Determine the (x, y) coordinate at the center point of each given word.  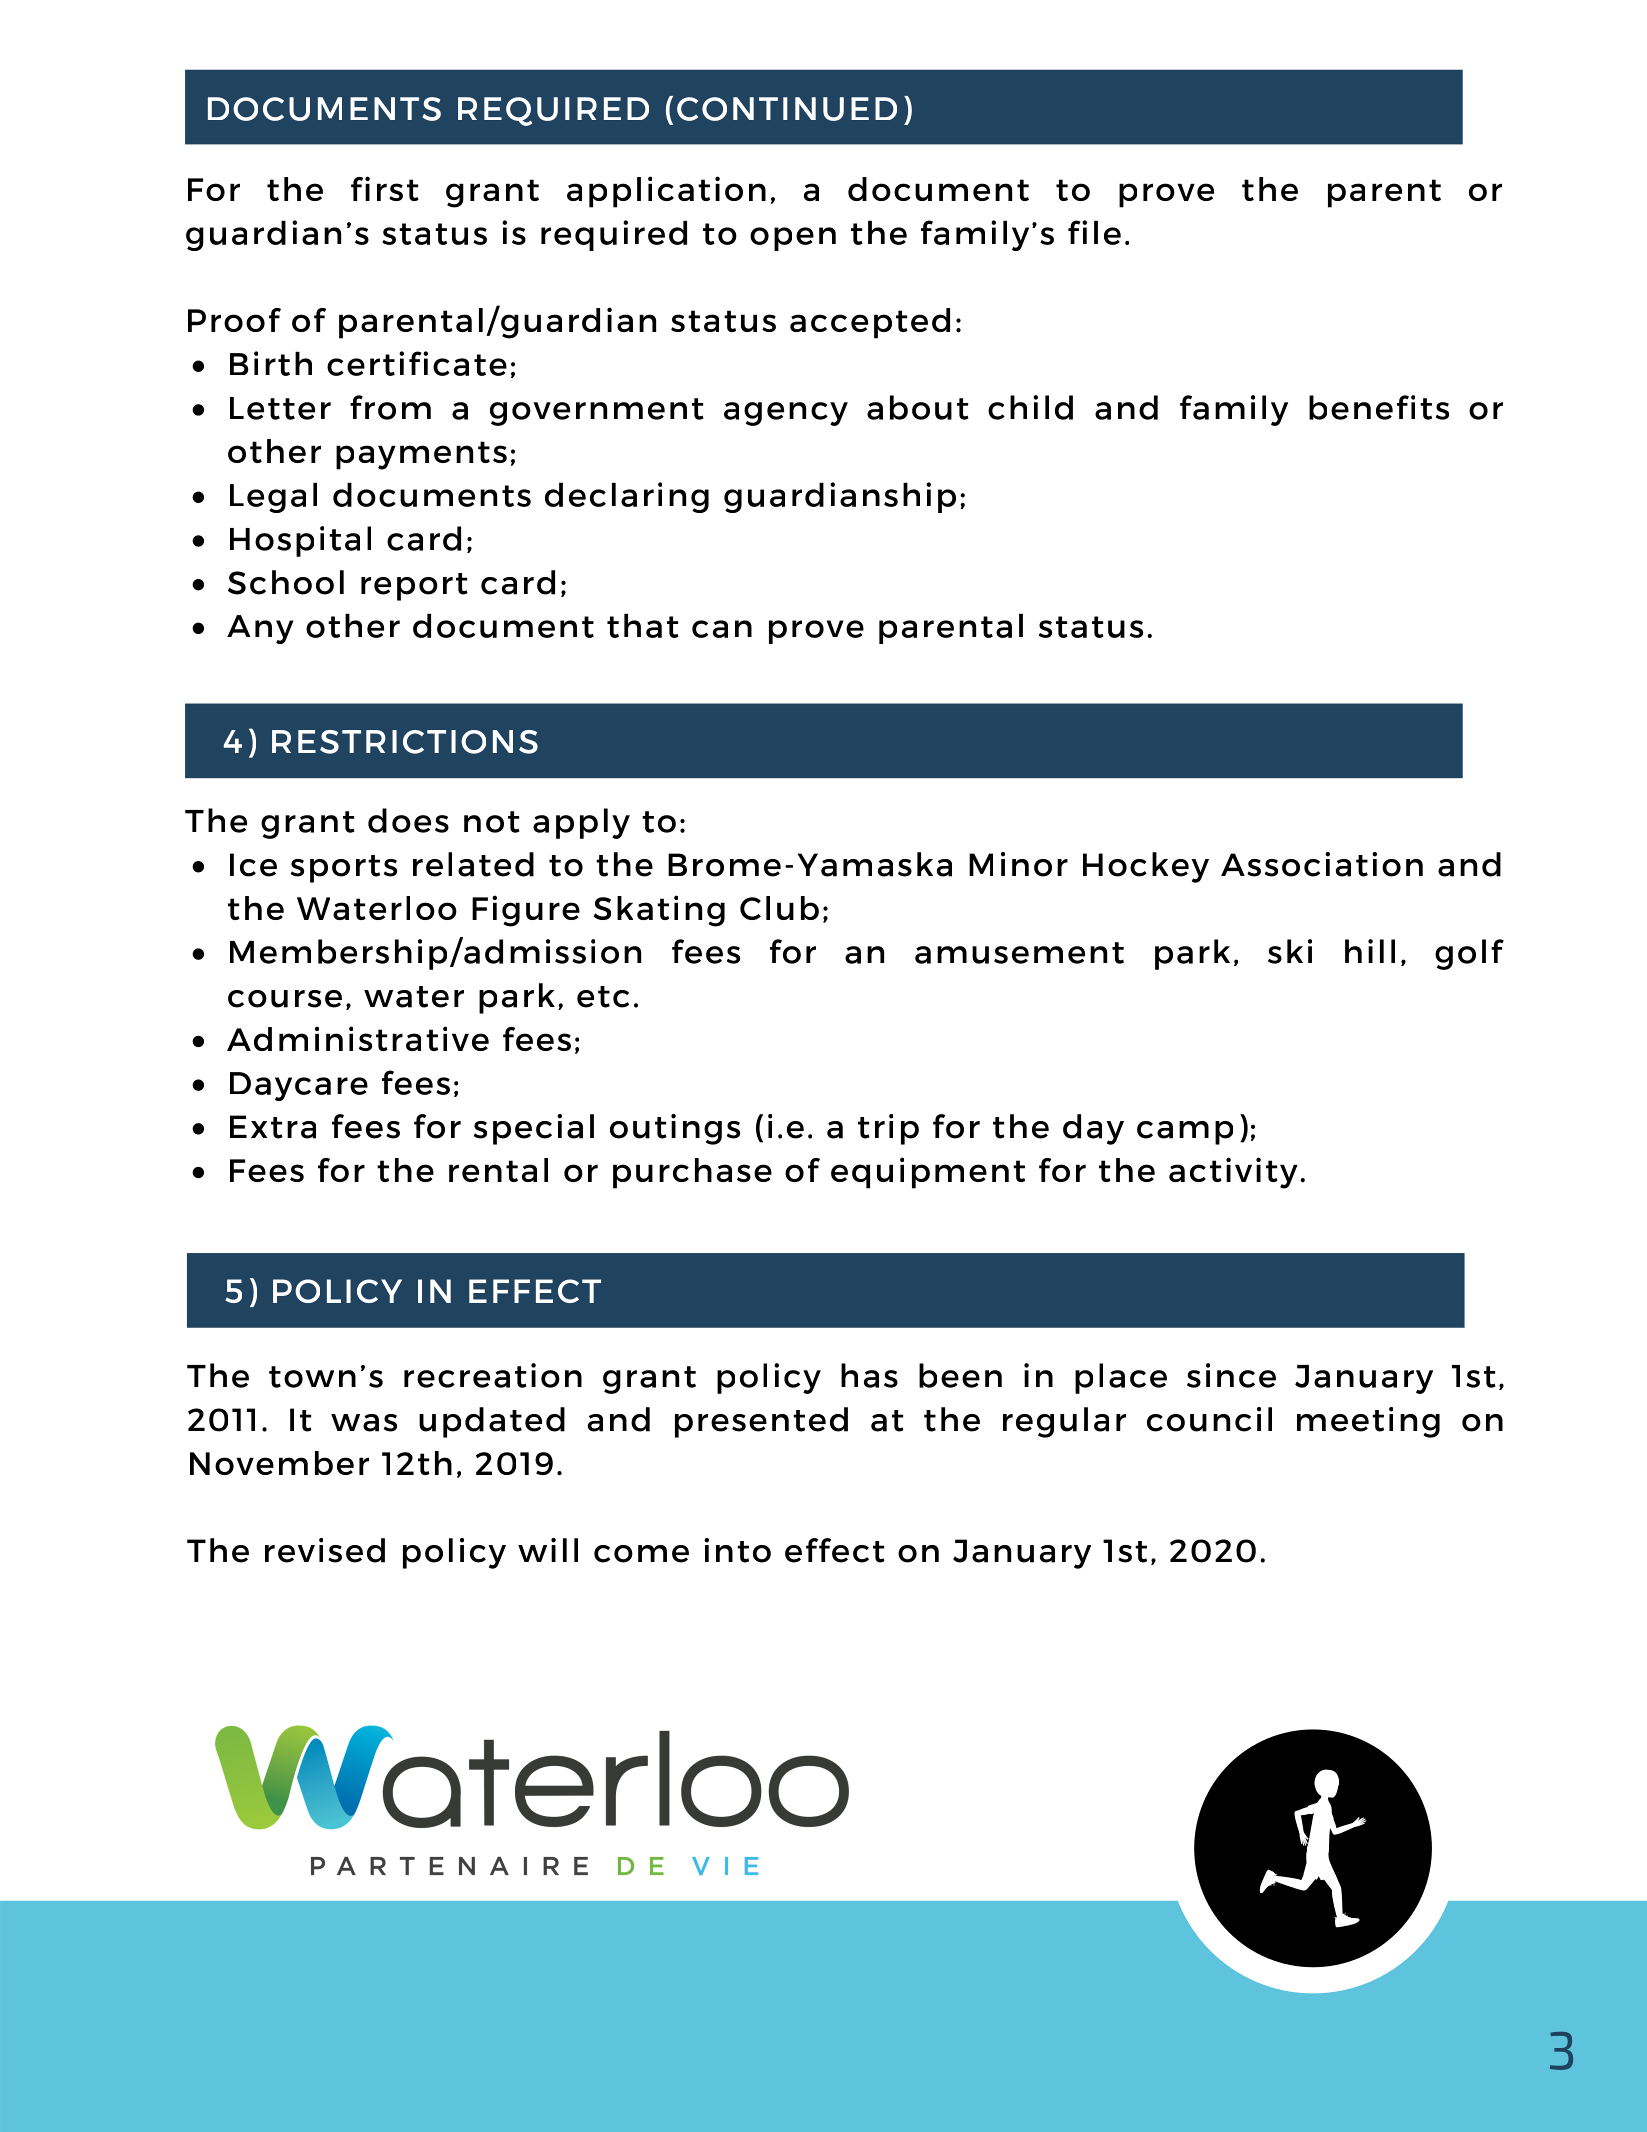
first (385, 188)
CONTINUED (787, 109)
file (1094, 232)
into (737, 1550)
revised (325, 1550)
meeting (1368, 1422)
